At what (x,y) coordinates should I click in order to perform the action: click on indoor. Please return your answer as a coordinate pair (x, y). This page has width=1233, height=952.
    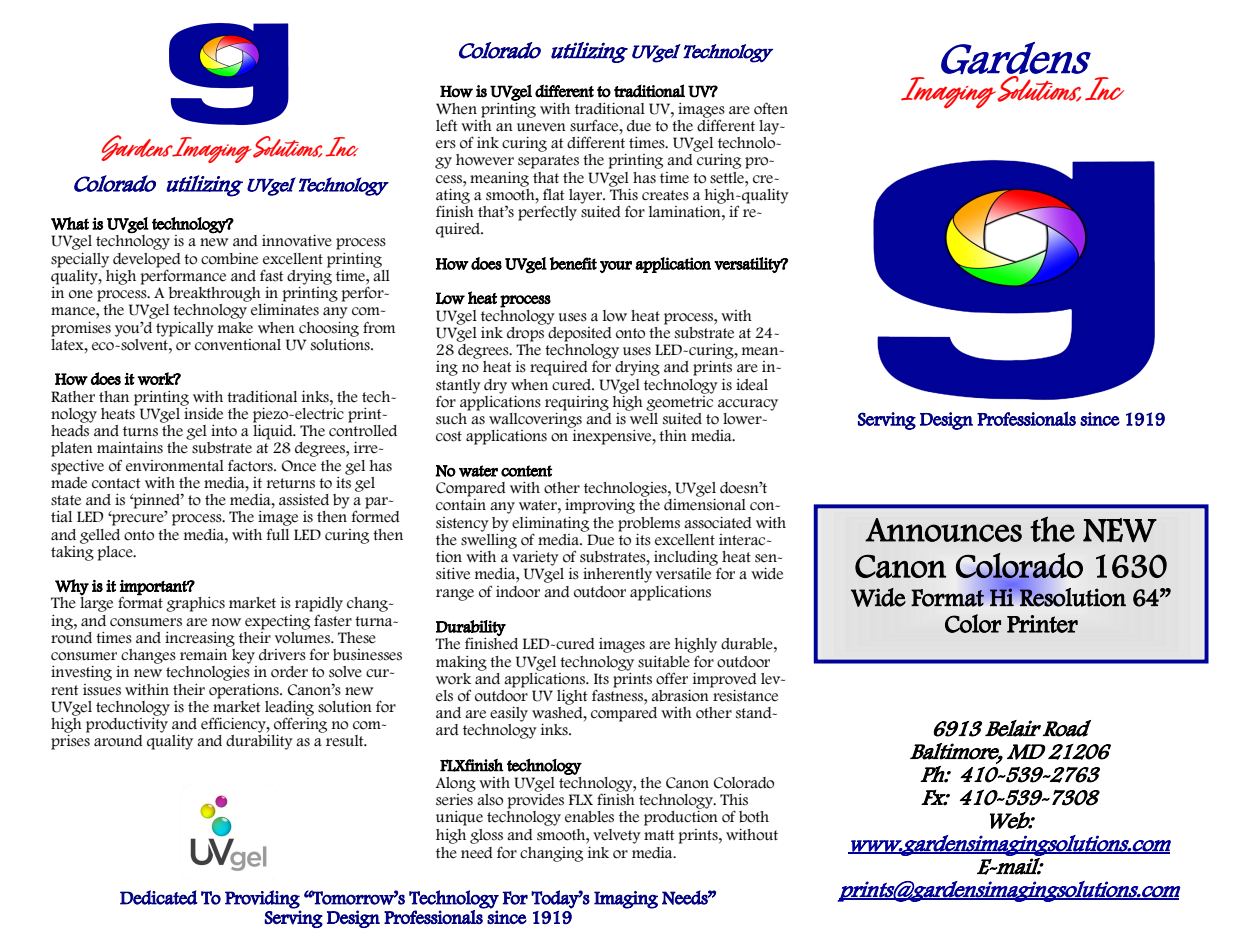
    Looking at the image, I should click on (518, 592).
